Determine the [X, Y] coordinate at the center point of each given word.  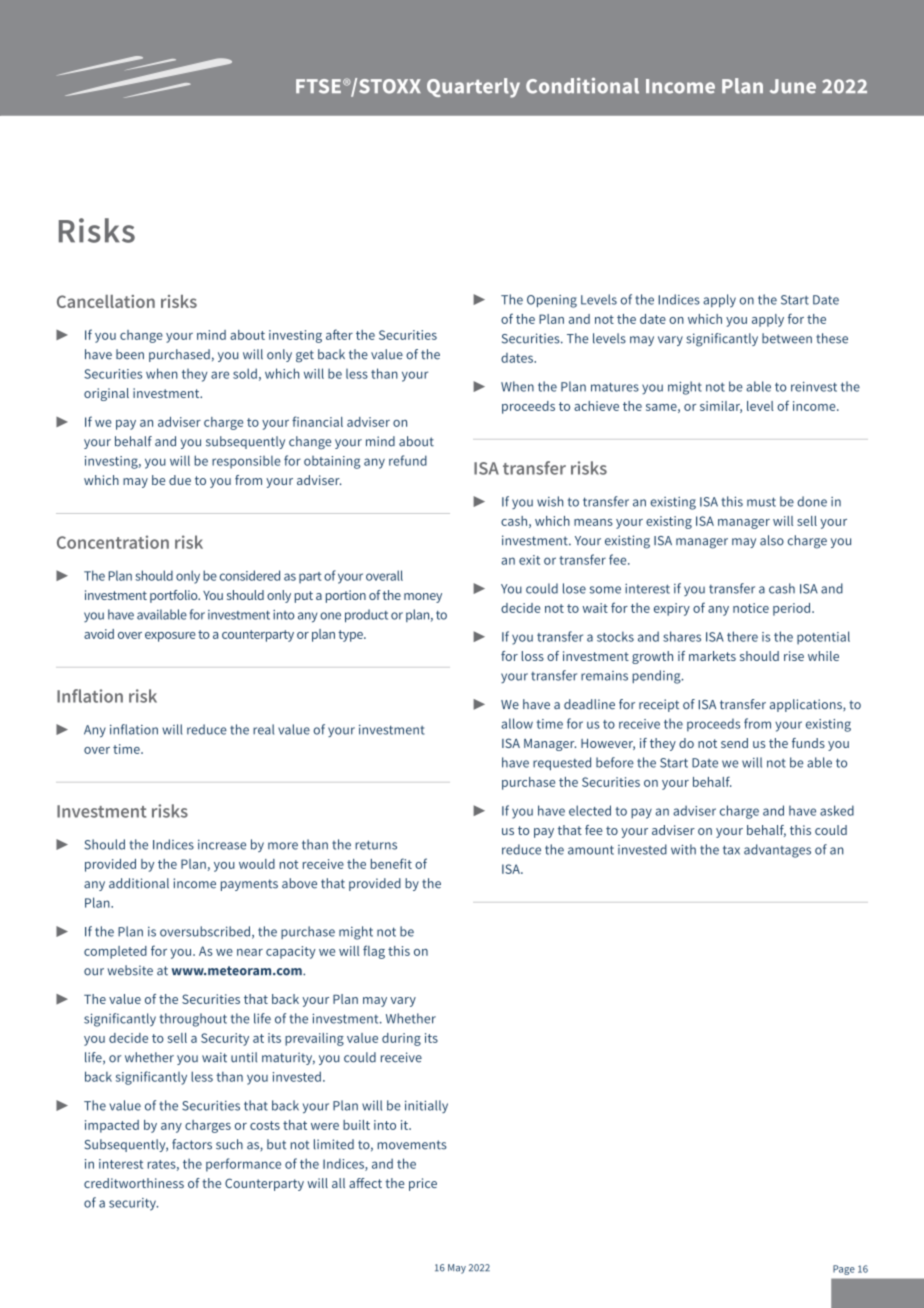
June [793, 86]
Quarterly [473, 88]
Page [844, 1270]
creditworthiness [134, 1183]
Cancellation [106, 301]
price [423, 1184]
